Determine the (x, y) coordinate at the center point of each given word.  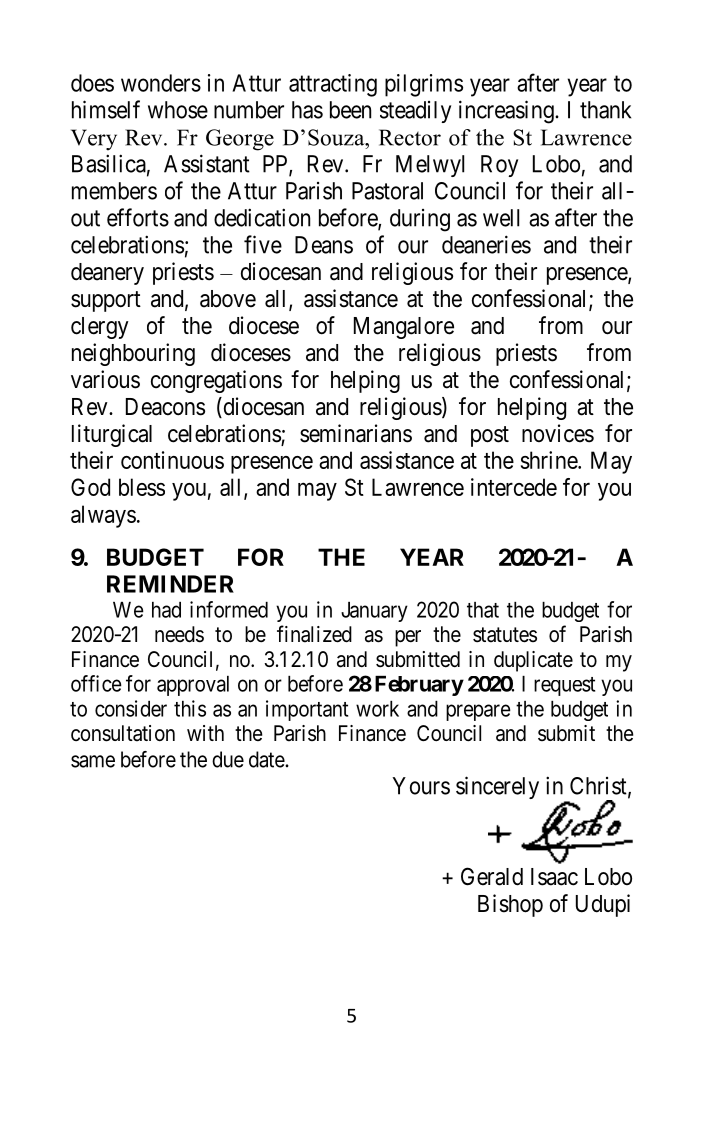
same (93, 761)
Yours (421, 786)
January (374, 612)
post (490, 436)
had (166, 610)
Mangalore (404, 328)
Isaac (554, 877)
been (350, 110)
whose (178, 110)
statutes (505, 635)
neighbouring (133, 354)
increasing (507, 112)
